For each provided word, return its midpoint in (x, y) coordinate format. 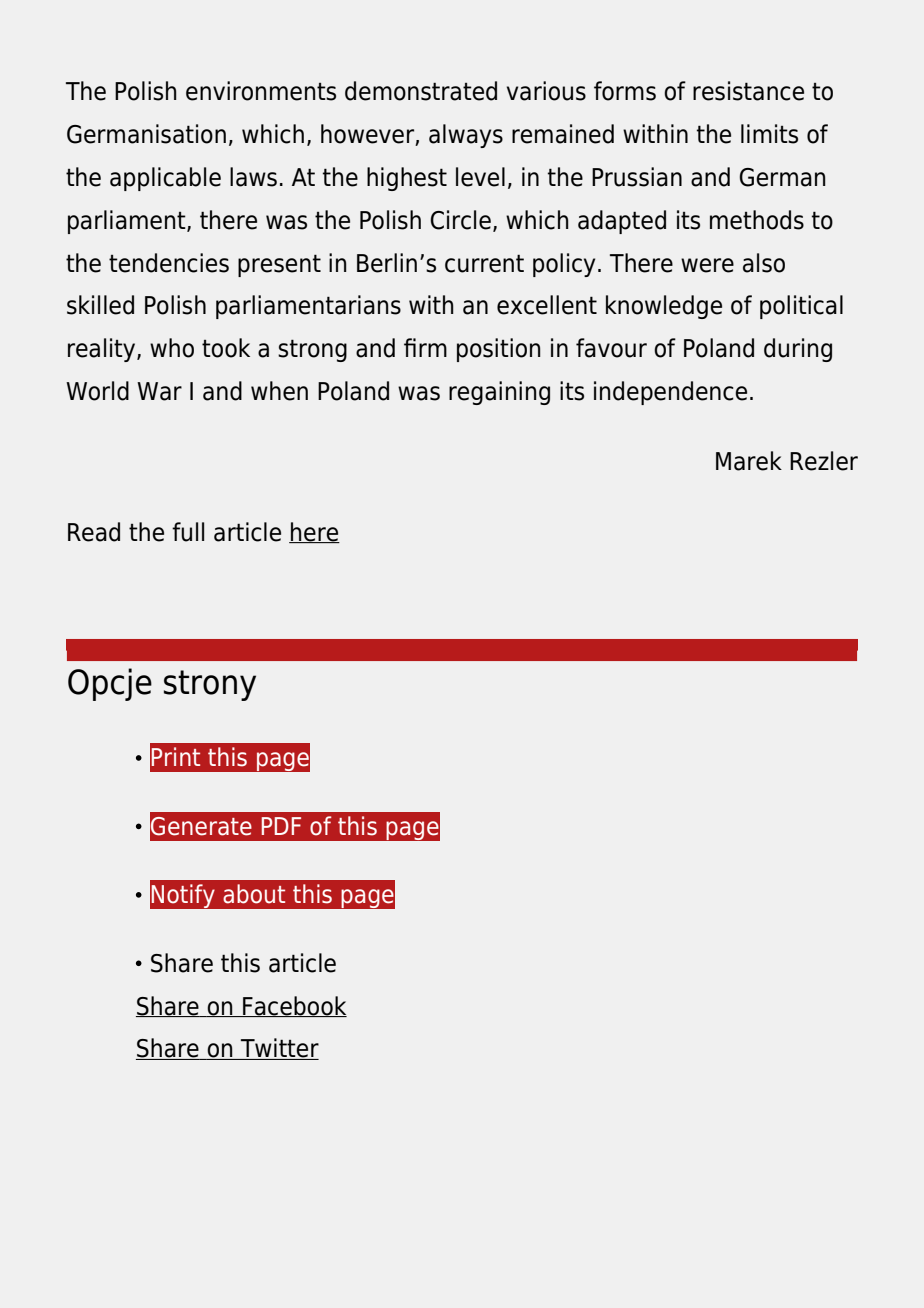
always (466, 136)
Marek (749, 461)
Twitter (279, 1049)
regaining (499, 393)
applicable (165, 179)
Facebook (294, 1006)
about (254, 894)
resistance (748, 91)
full (188, 532)
